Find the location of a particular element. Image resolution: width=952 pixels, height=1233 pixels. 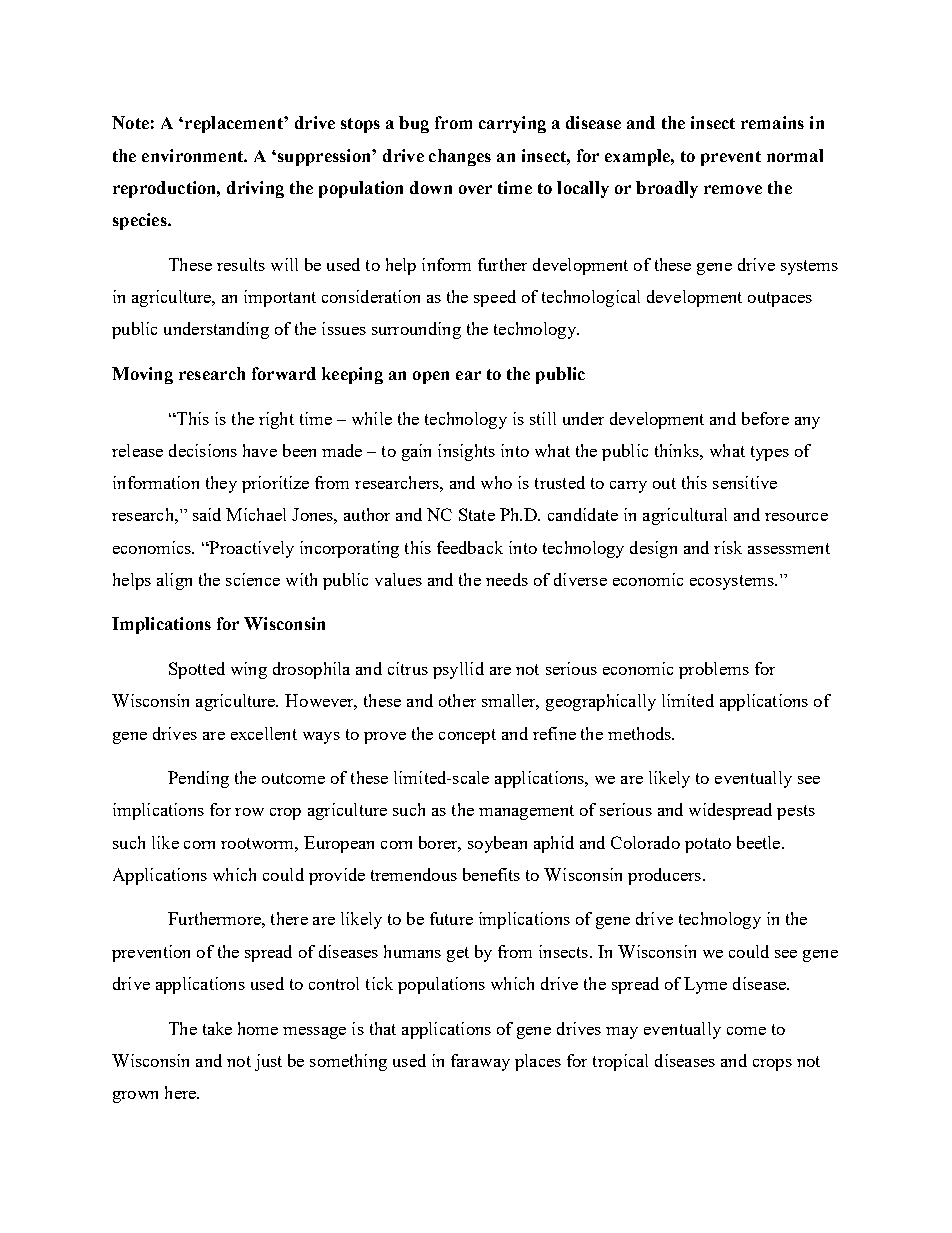

needs is located at coordinates (507, 579).
